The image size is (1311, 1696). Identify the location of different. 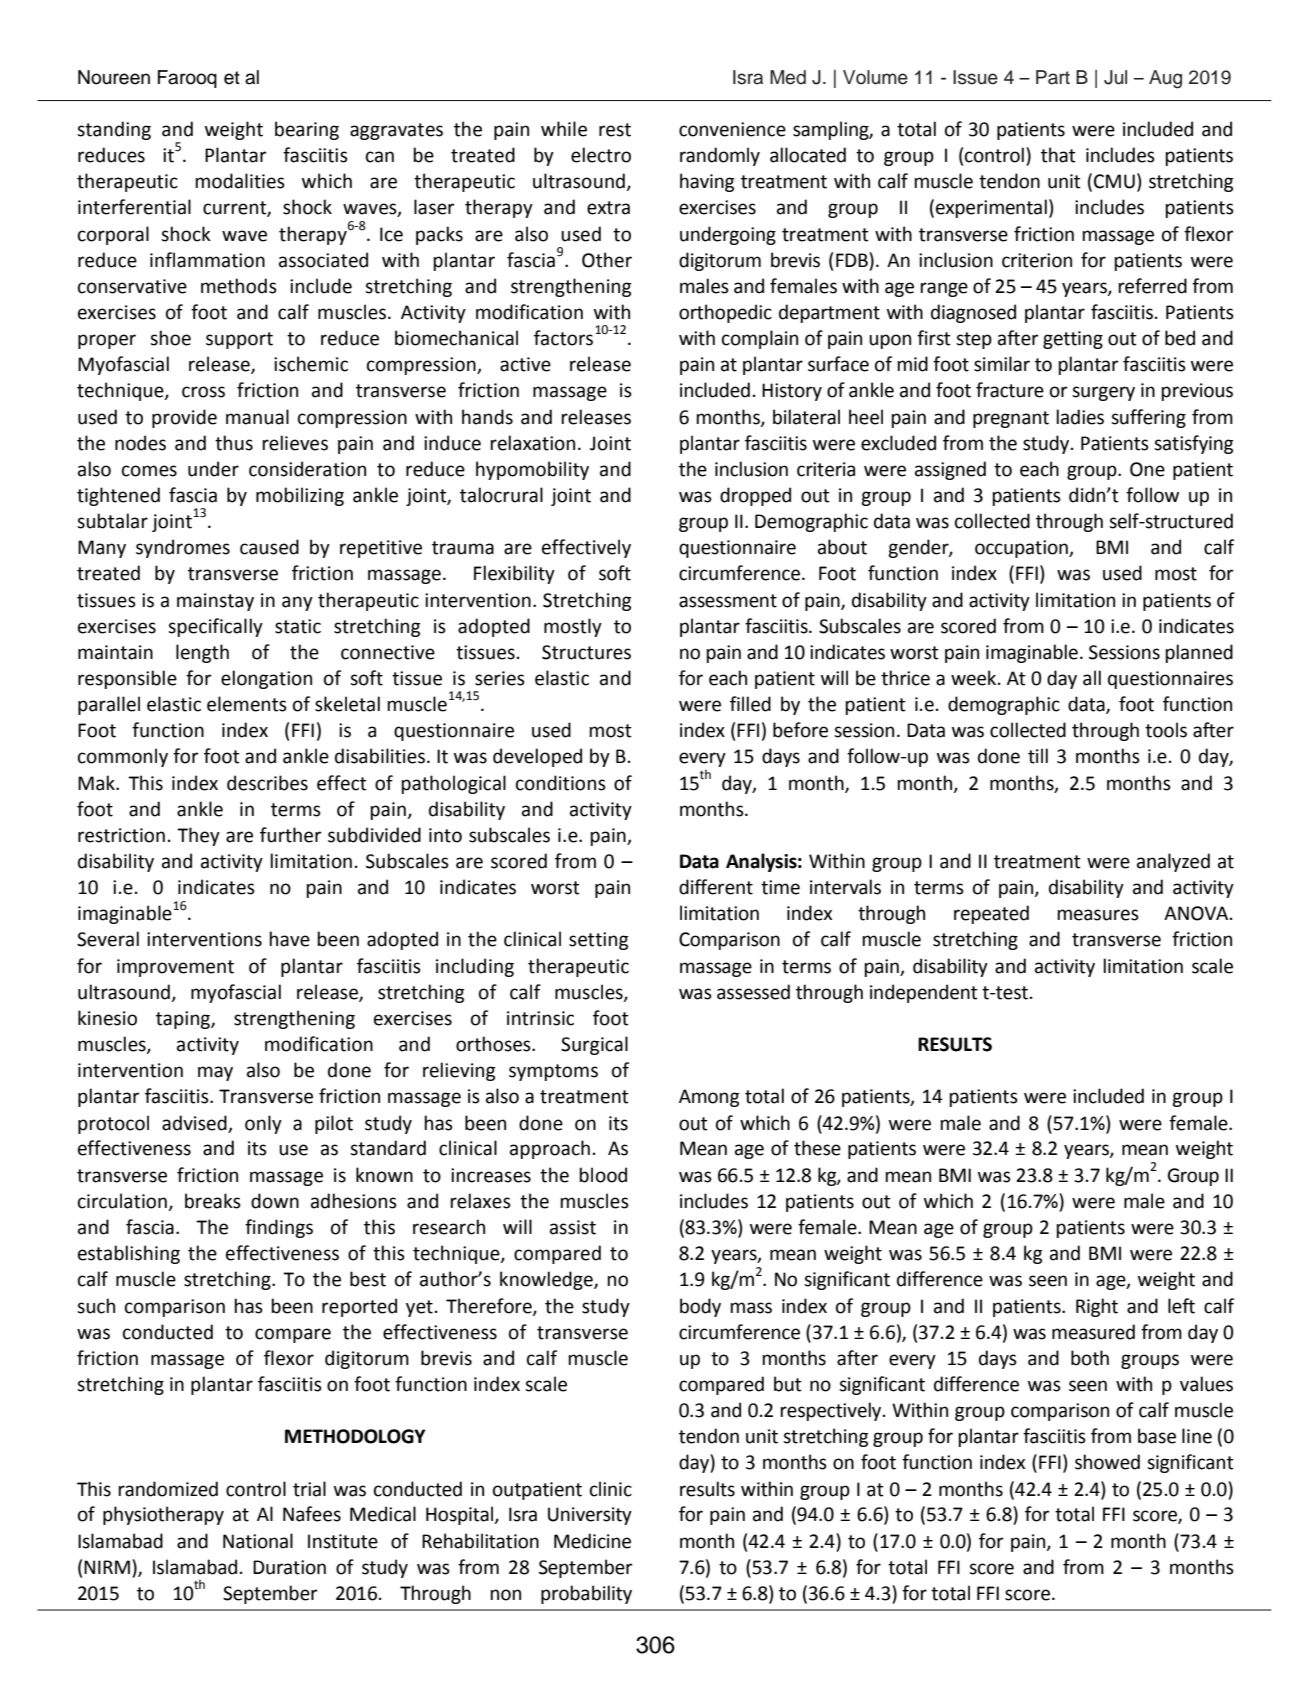
(716, 887).
